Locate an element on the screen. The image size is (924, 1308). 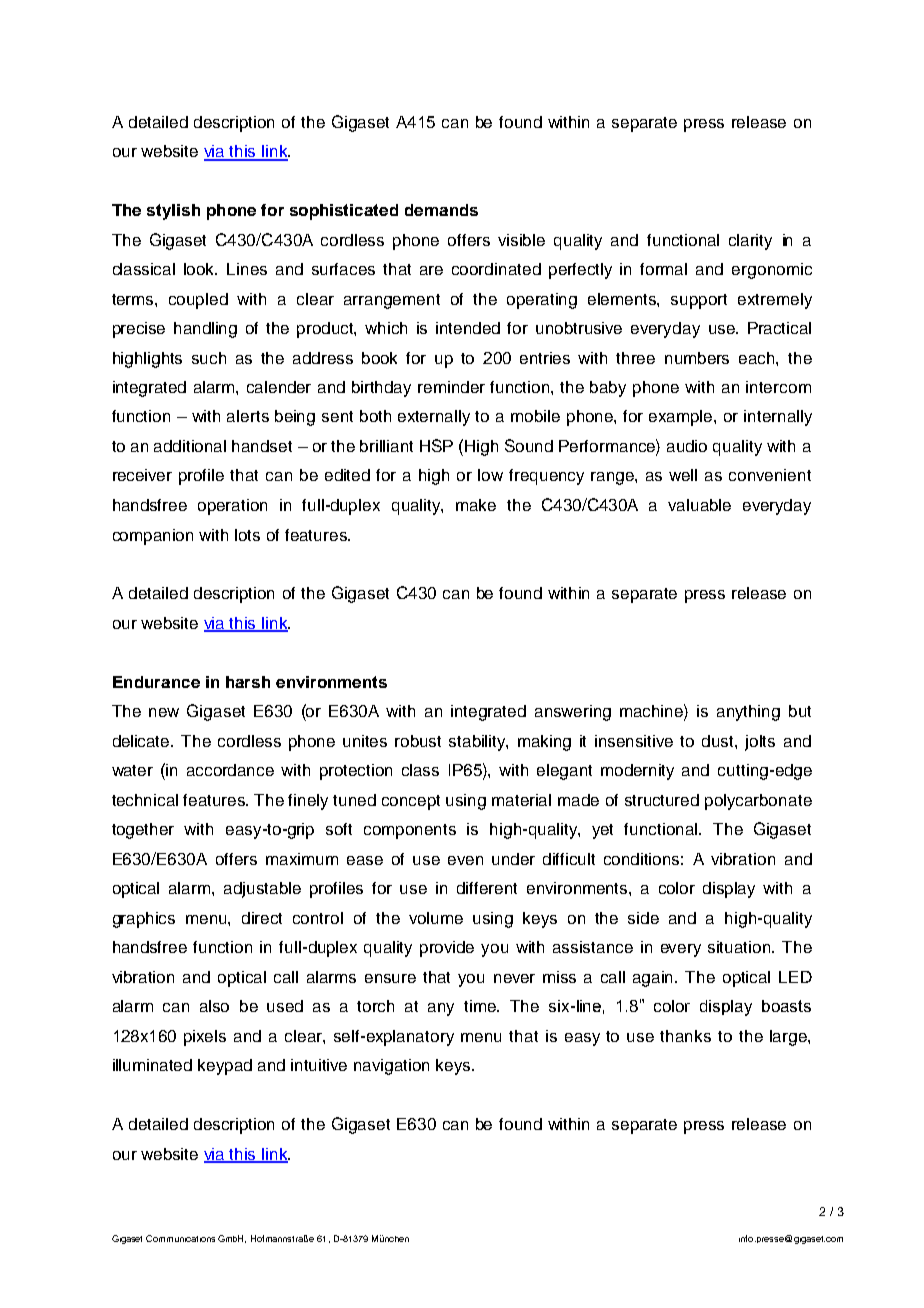
navigation is located at coordinates (391, 1067).
